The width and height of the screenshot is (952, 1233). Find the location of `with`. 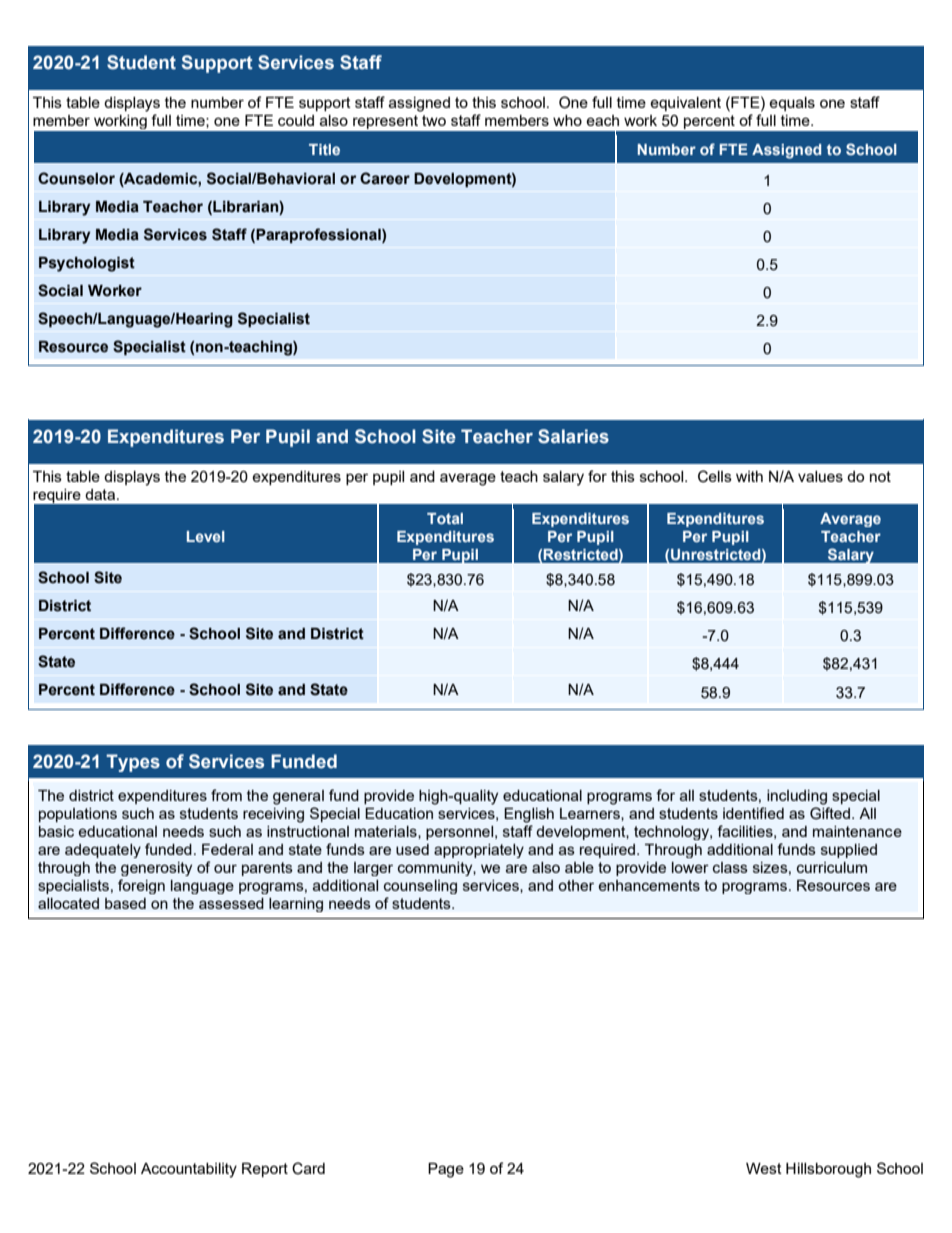

with is located at coordinates (749, 476).
